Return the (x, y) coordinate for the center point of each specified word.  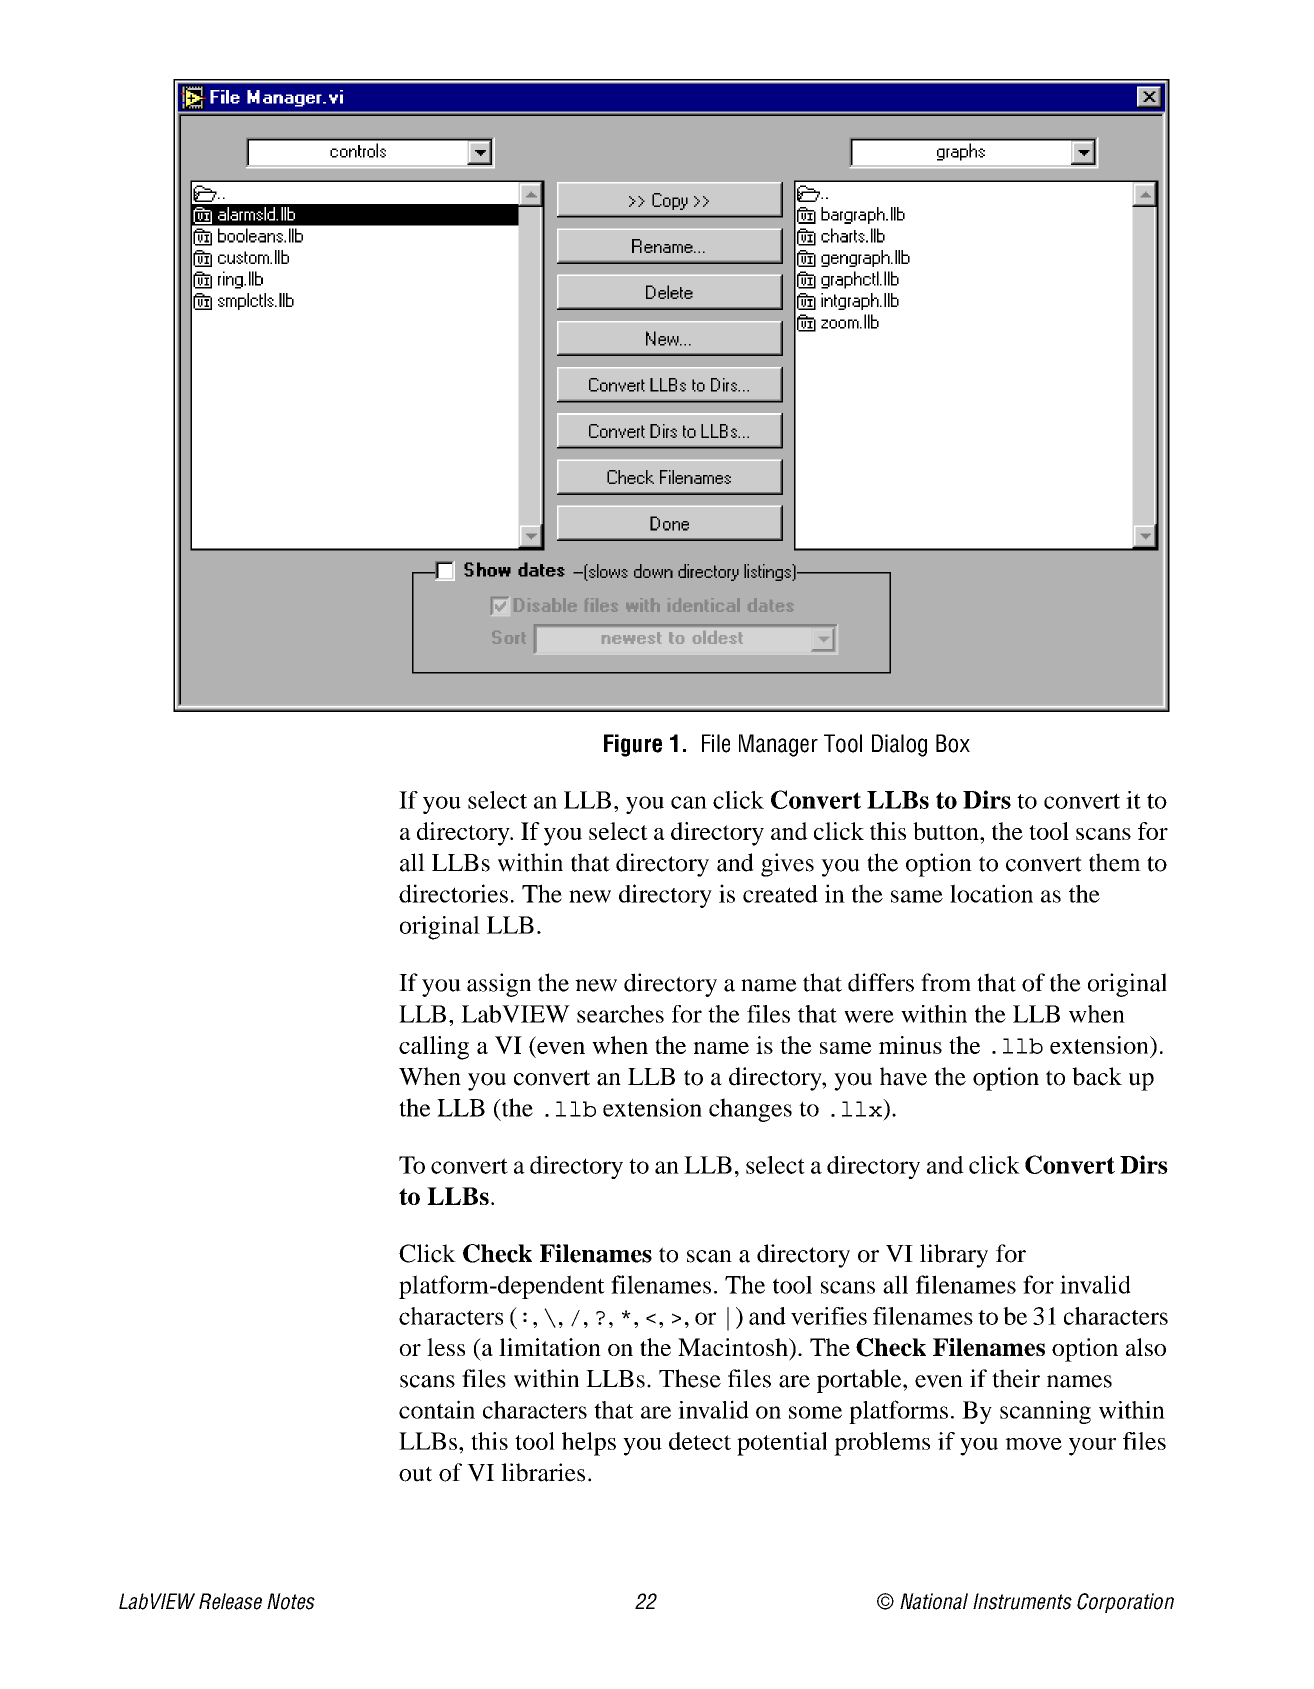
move (1033, 1444)
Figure (633, 745)
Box (953, 743)
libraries (543, 1472)
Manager (778, 745)
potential (782, 1444)
